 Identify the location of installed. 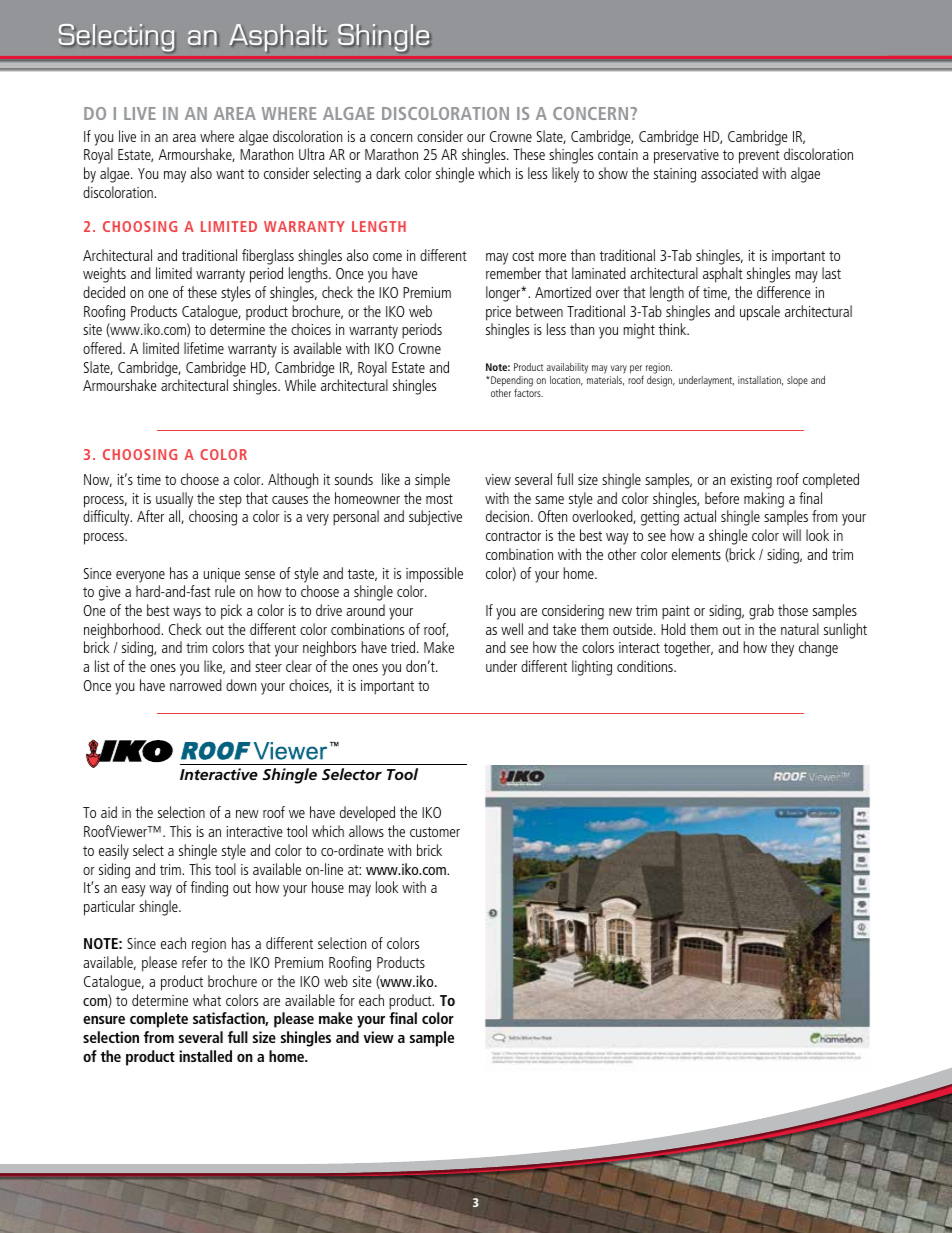
(205, 1056).
